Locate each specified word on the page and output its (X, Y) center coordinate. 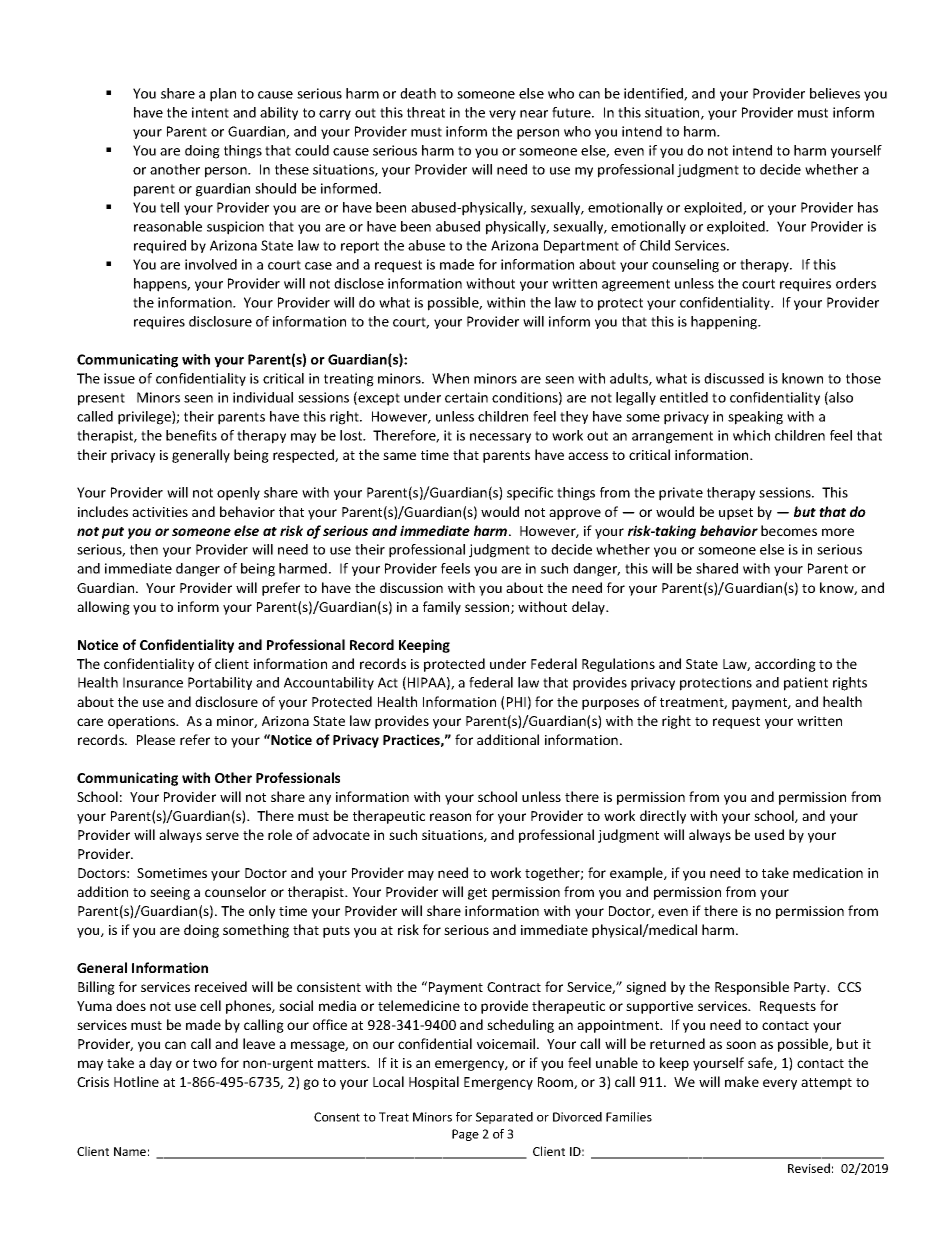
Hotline (136, 1081)
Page (465, 1135)
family (442, 608)
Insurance (153, 682)
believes (835, 93)
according (785, 665)
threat (426, 112)
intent (210, 112)
